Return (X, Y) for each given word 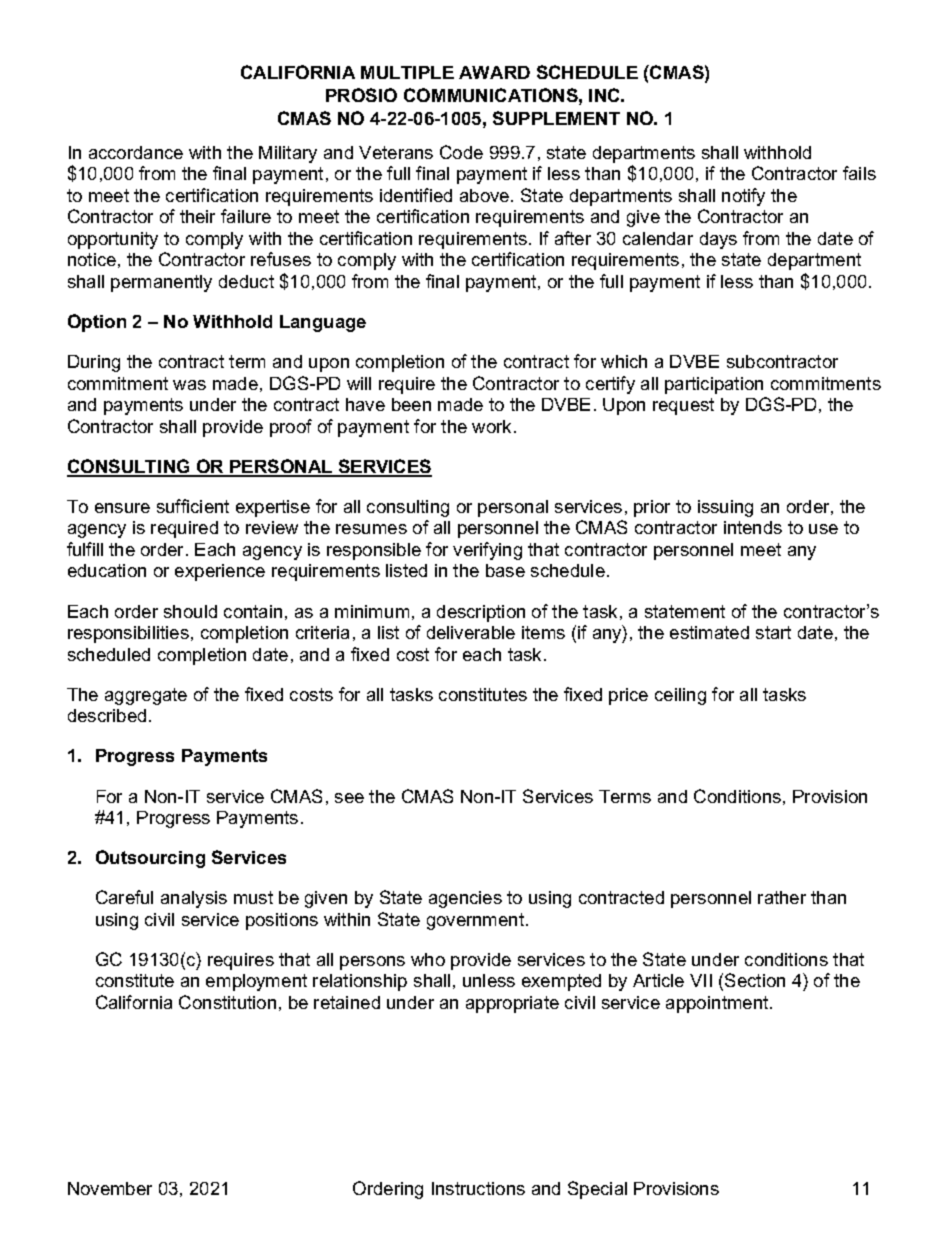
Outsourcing (150, 859)
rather (782, 897)
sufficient (193, 506)
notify (743, 197)
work (491, 426)
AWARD (494, 72)
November (110, 1188)
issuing (725, 508)
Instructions (478, 1188)
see (349, 798)
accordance (136, 152)
